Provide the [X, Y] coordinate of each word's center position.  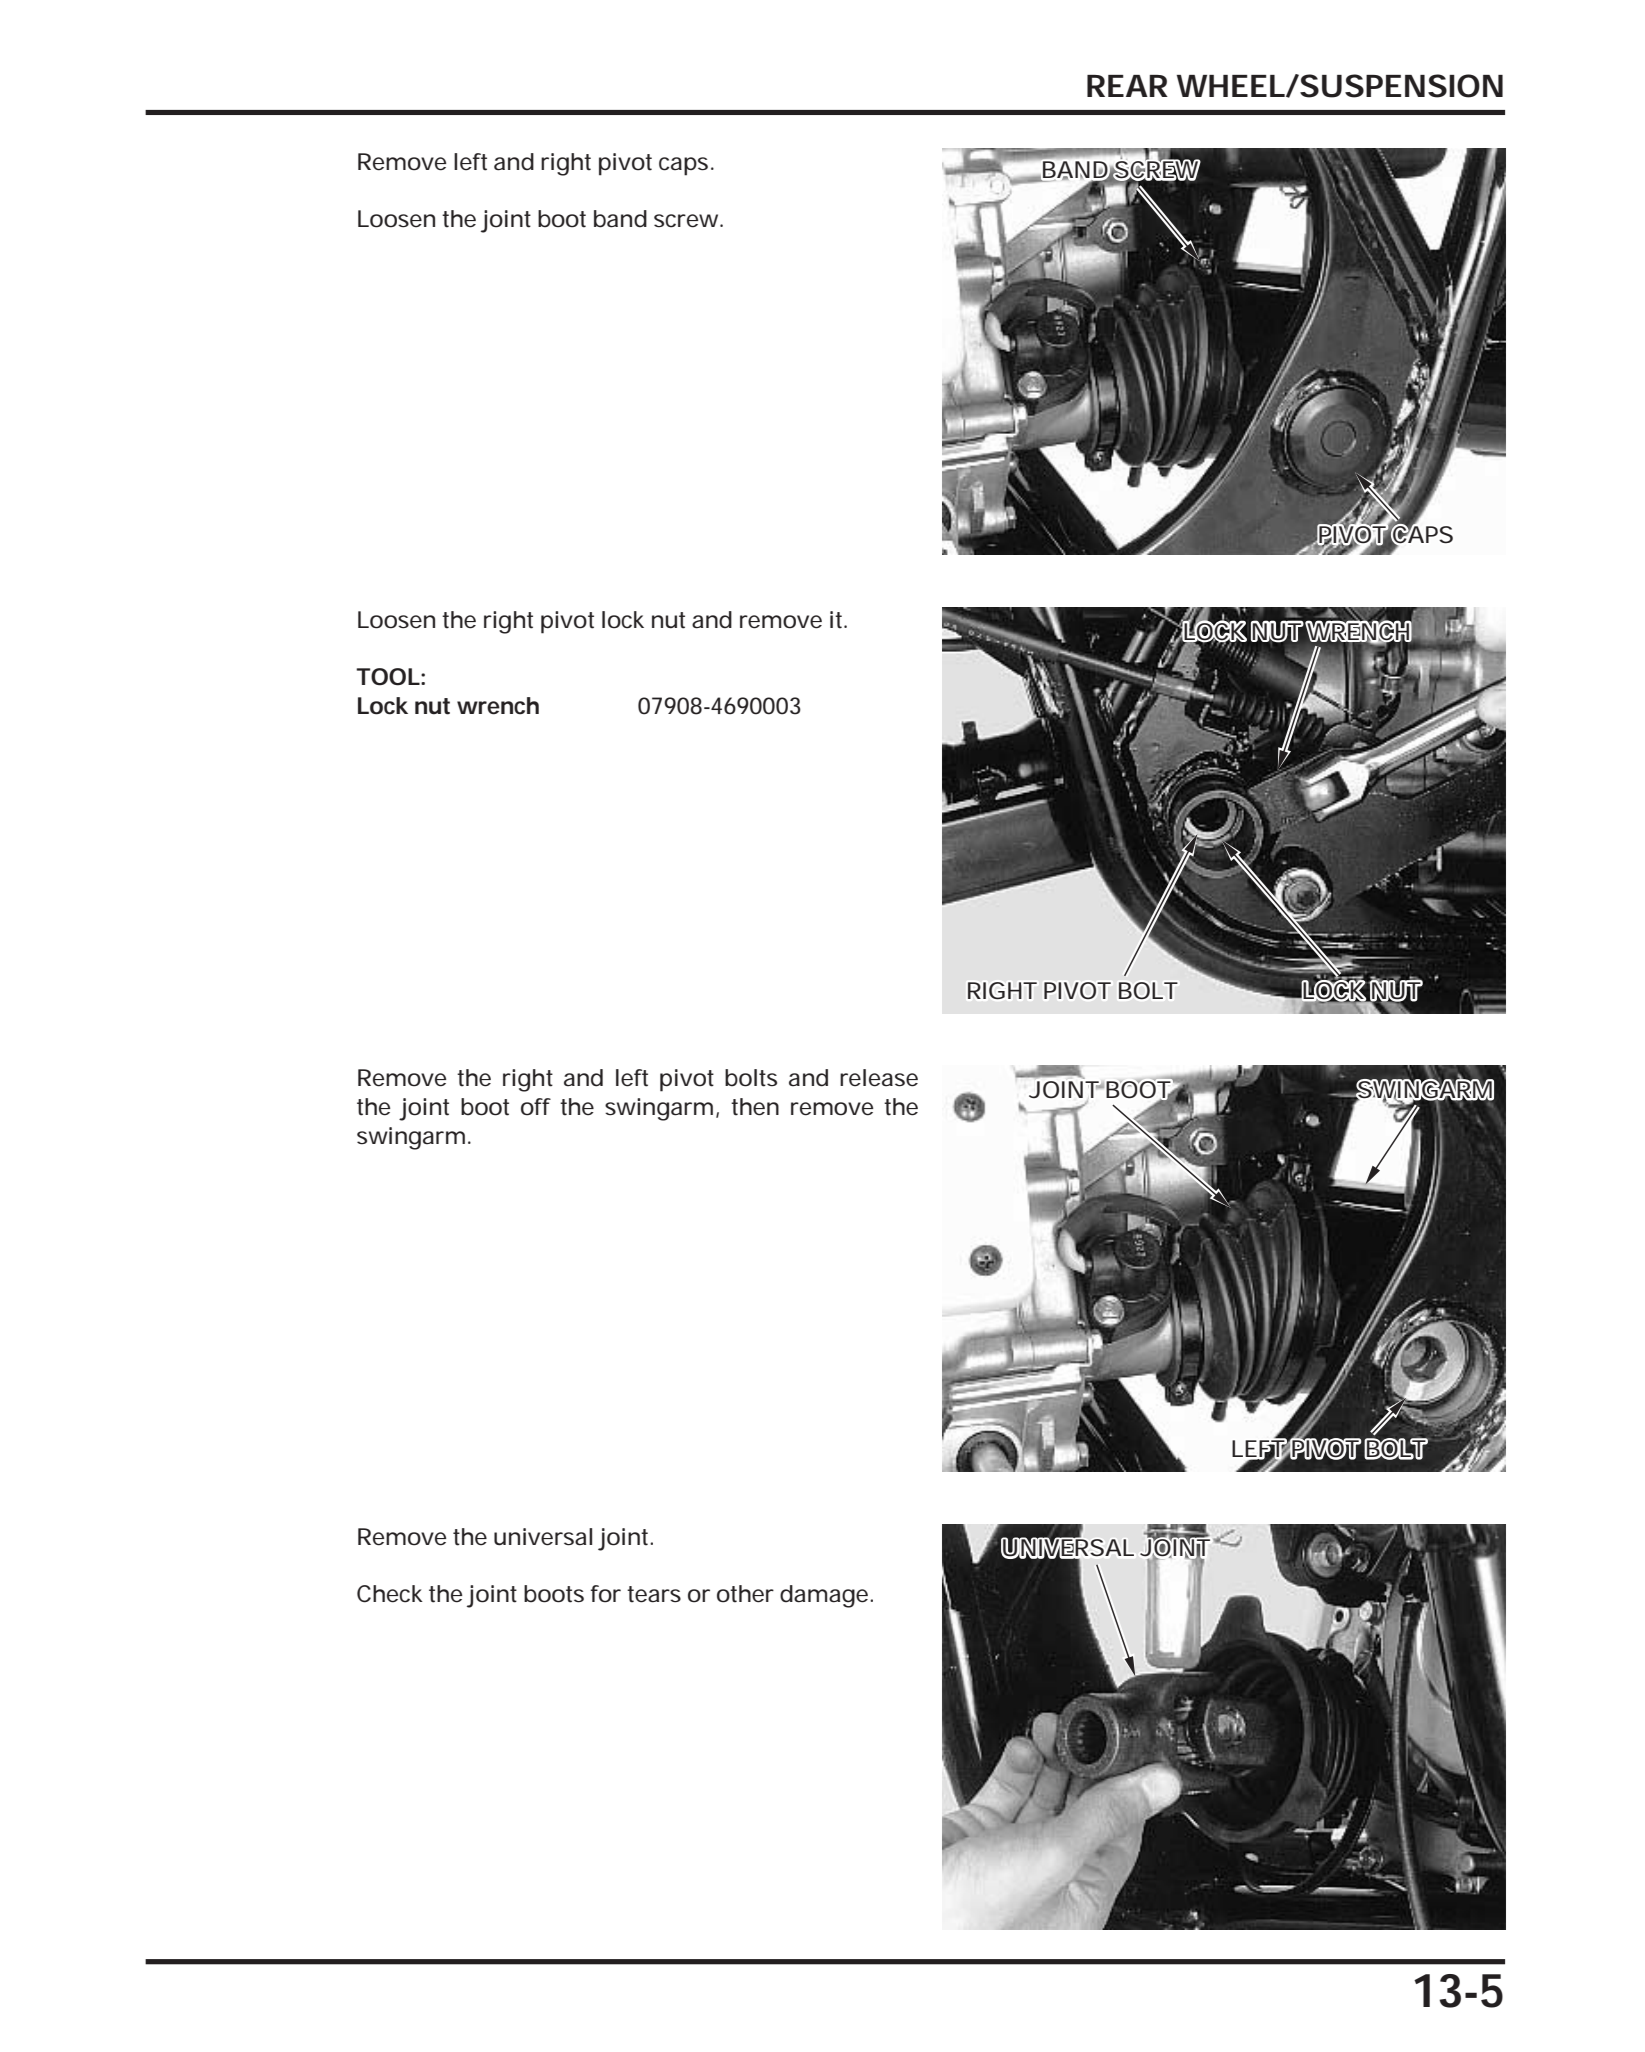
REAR [1127, 86]
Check [390, 1594]
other [745, 1594]
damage [824, 1596]
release [879, 1078]
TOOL [388, 677]
